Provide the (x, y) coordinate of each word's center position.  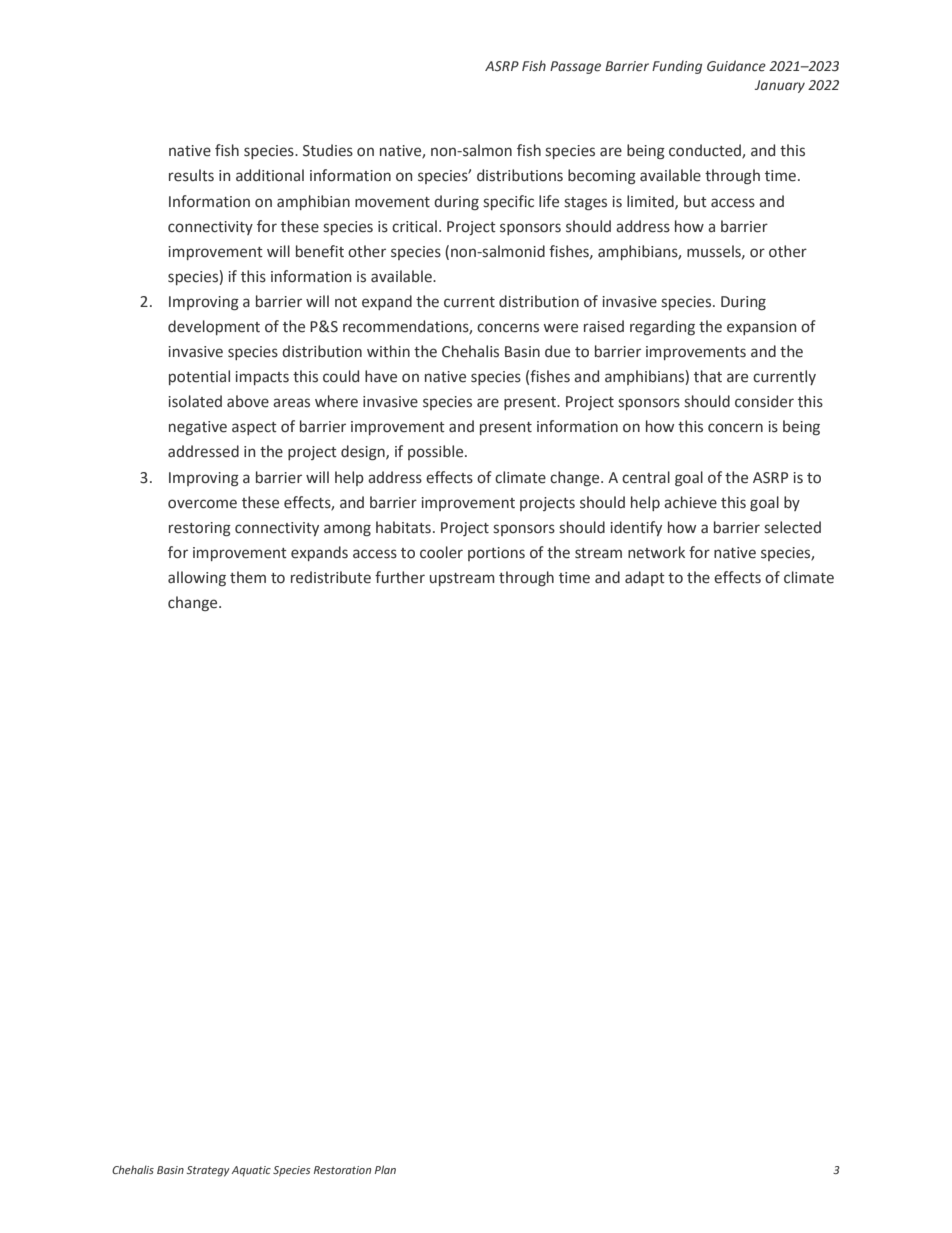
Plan (385, 1169)
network (656, 552)
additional (270, 175)
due (557, 351)
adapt (645, 578)
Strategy (208, 1171)
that (708, 376)
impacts (262, 378)
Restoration (342, 1170)
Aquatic (251, 1171)
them (248, 577)
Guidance (736, 66)
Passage (575, 67)
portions (496, 554)
